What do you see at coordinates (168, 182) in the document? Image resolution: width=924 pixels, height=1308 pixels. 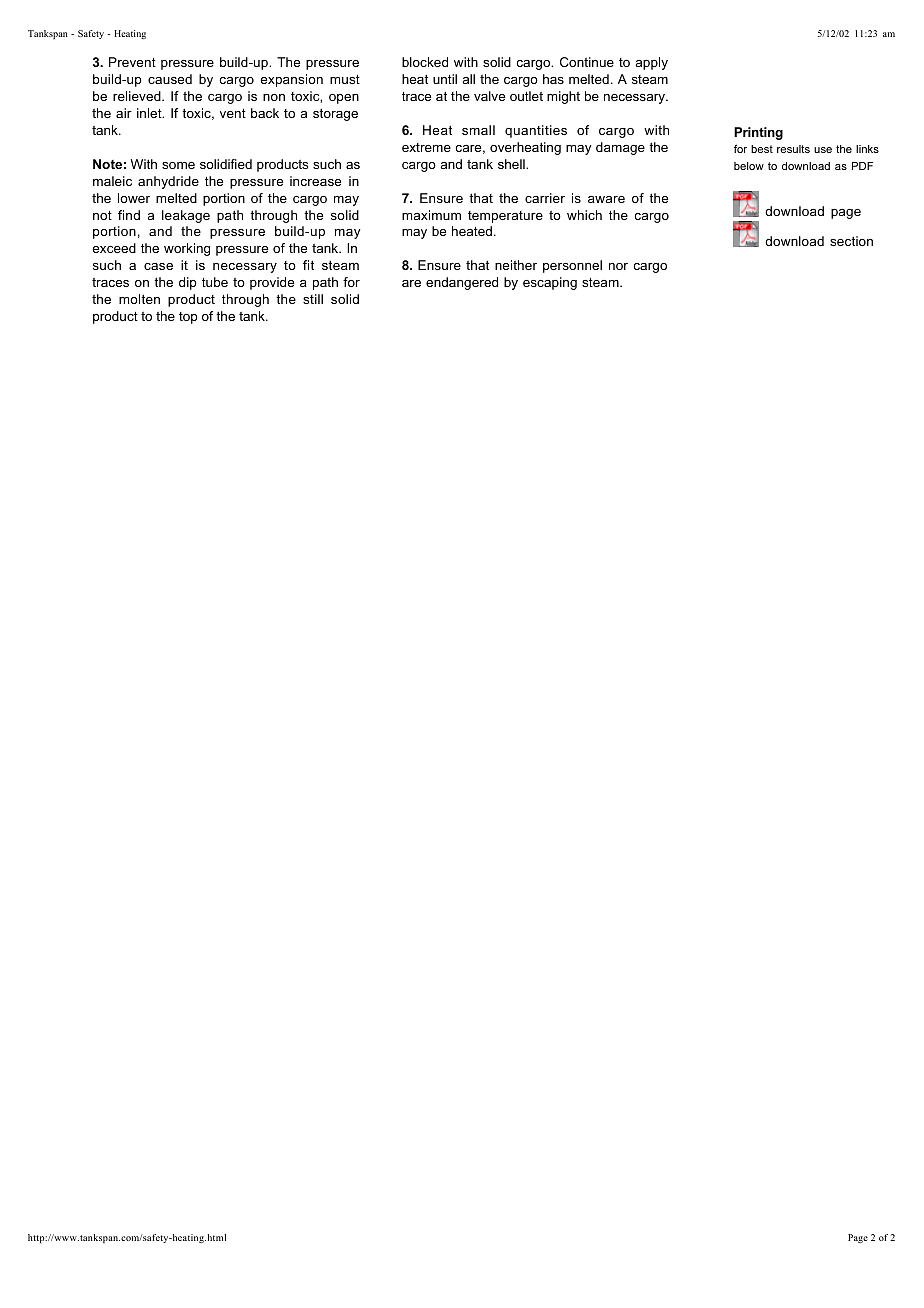 I see `anhydride` at bounding box center [168, 182].
